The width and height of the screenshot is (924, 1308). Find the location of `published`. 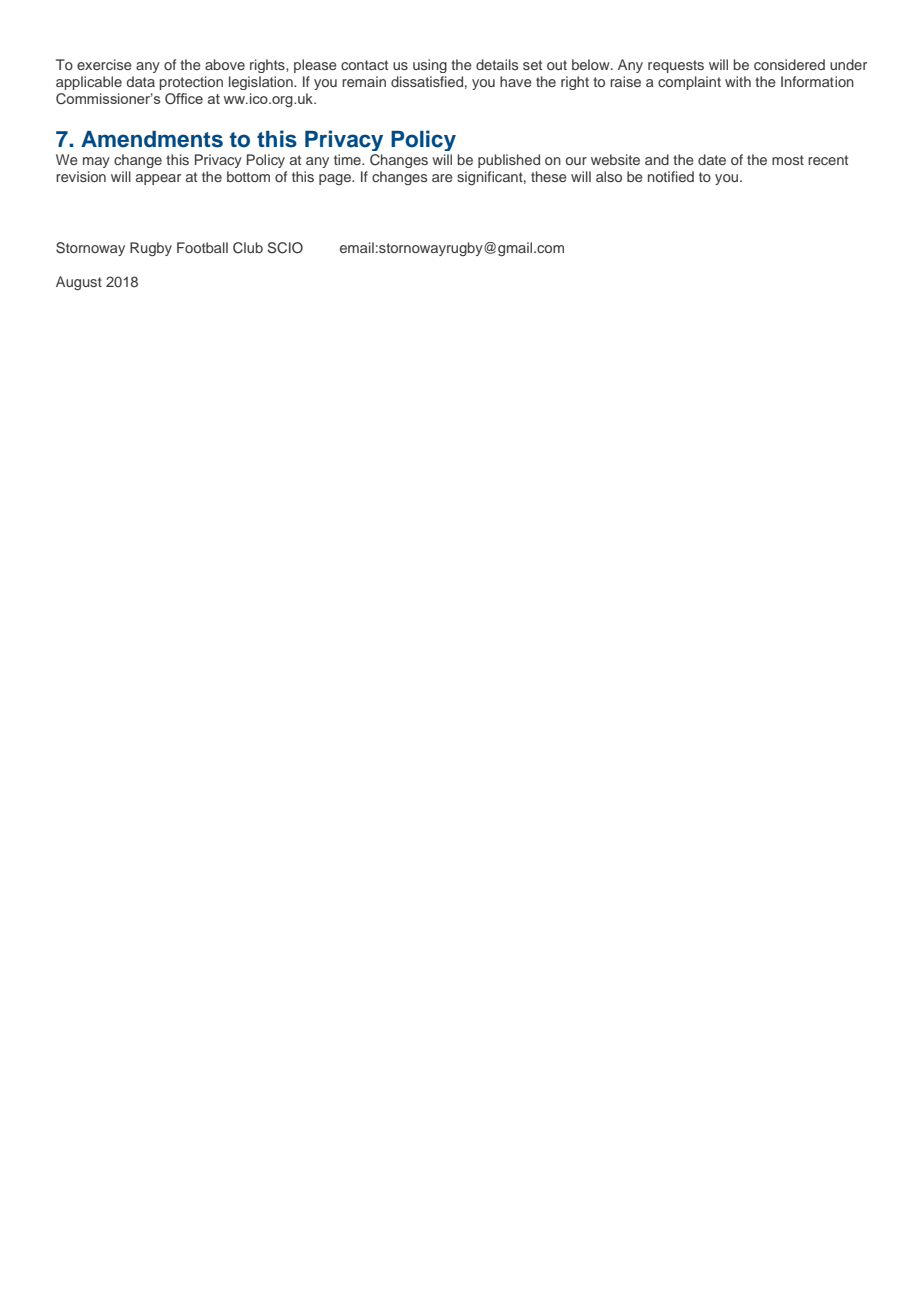

published is located at coordinates (509, 161).
